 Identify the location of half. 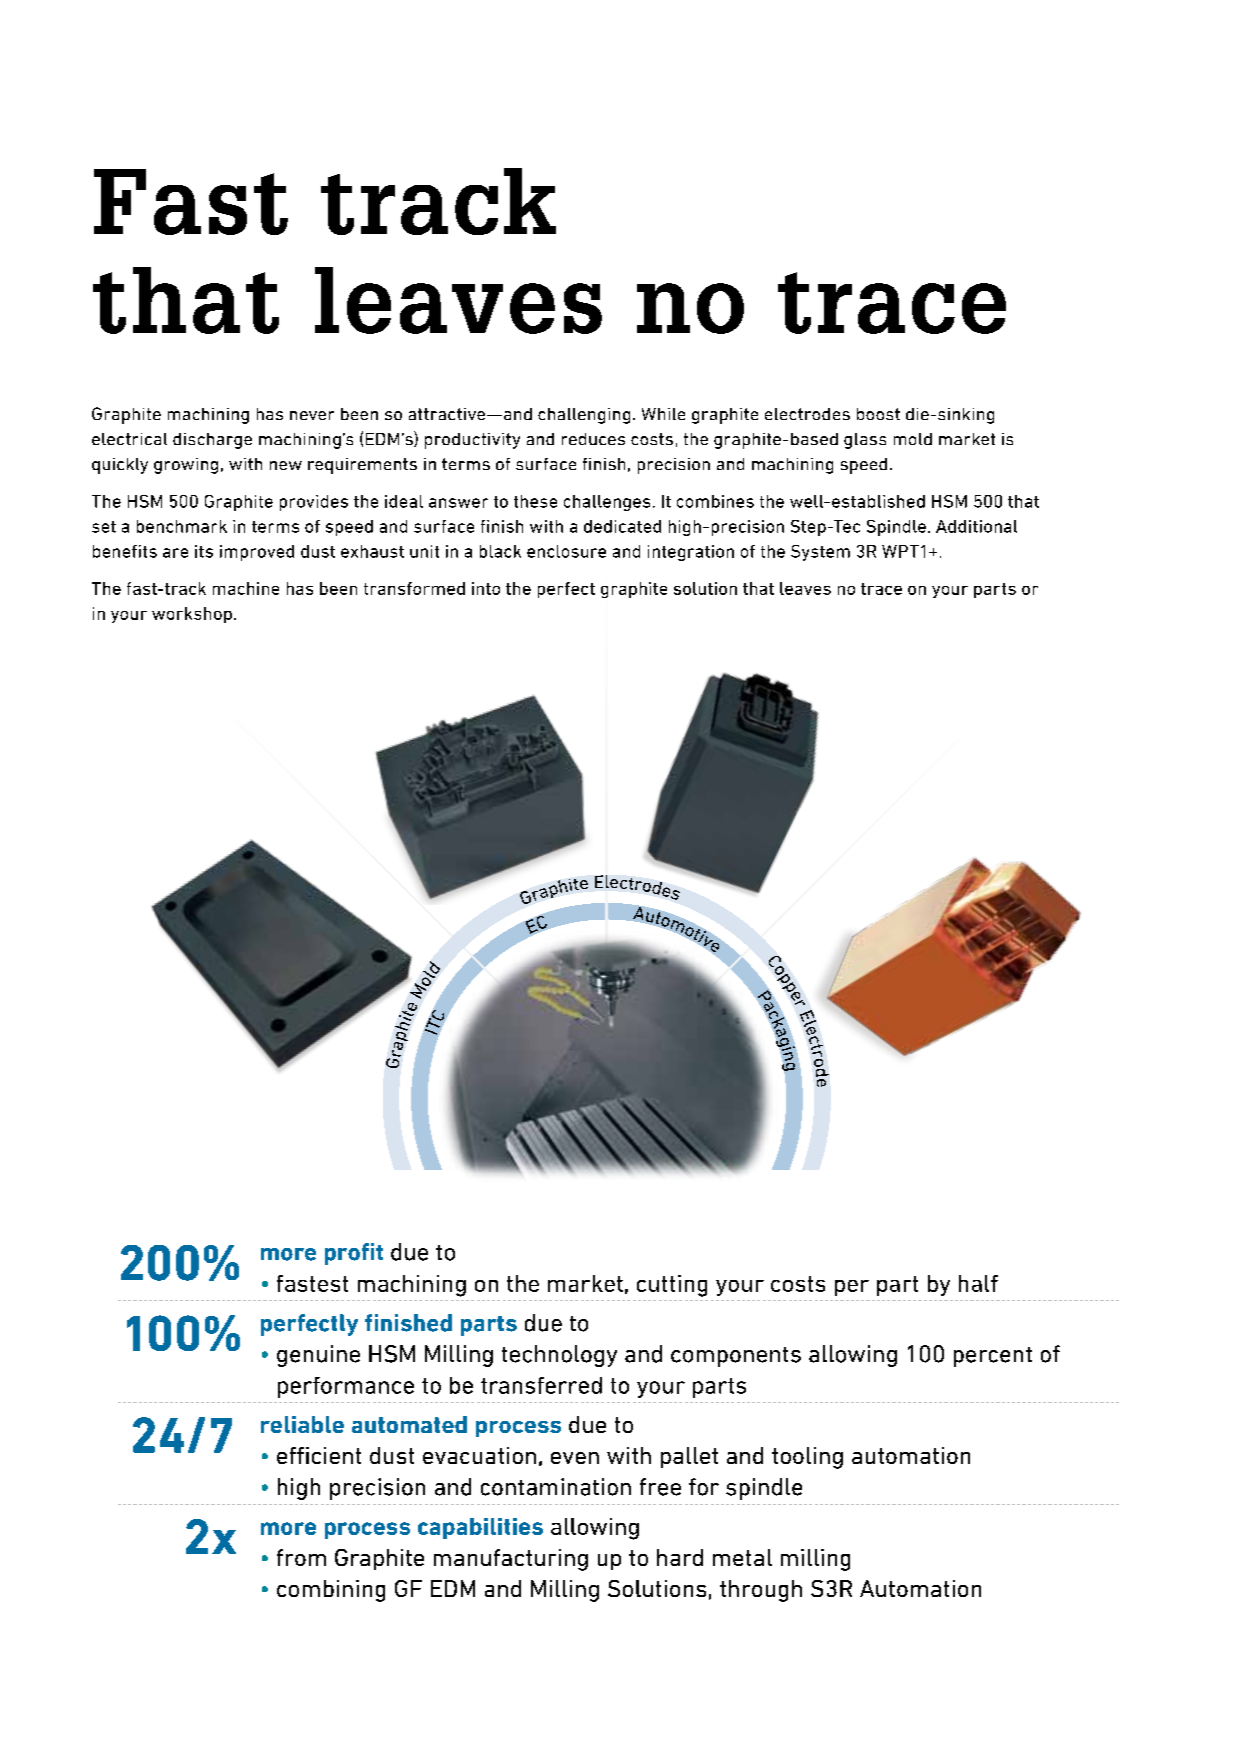
(978, 1283).
